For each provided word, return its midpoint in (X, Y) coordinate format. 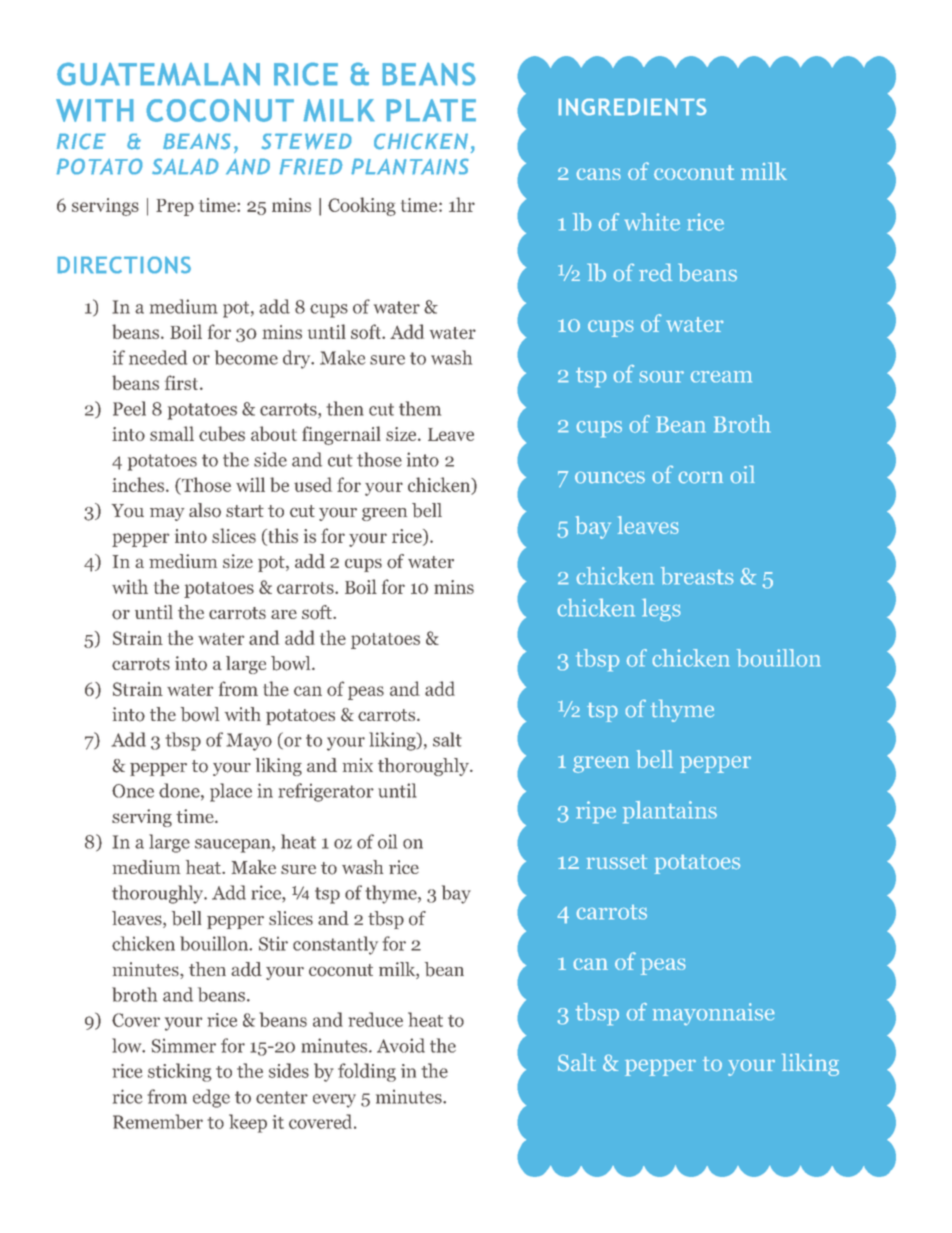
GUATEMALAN (158, 74)
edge (211, 1098)
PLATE (431, 110)
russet (617, 862)
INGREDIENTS (632, 107)
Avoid (401, 1045)
